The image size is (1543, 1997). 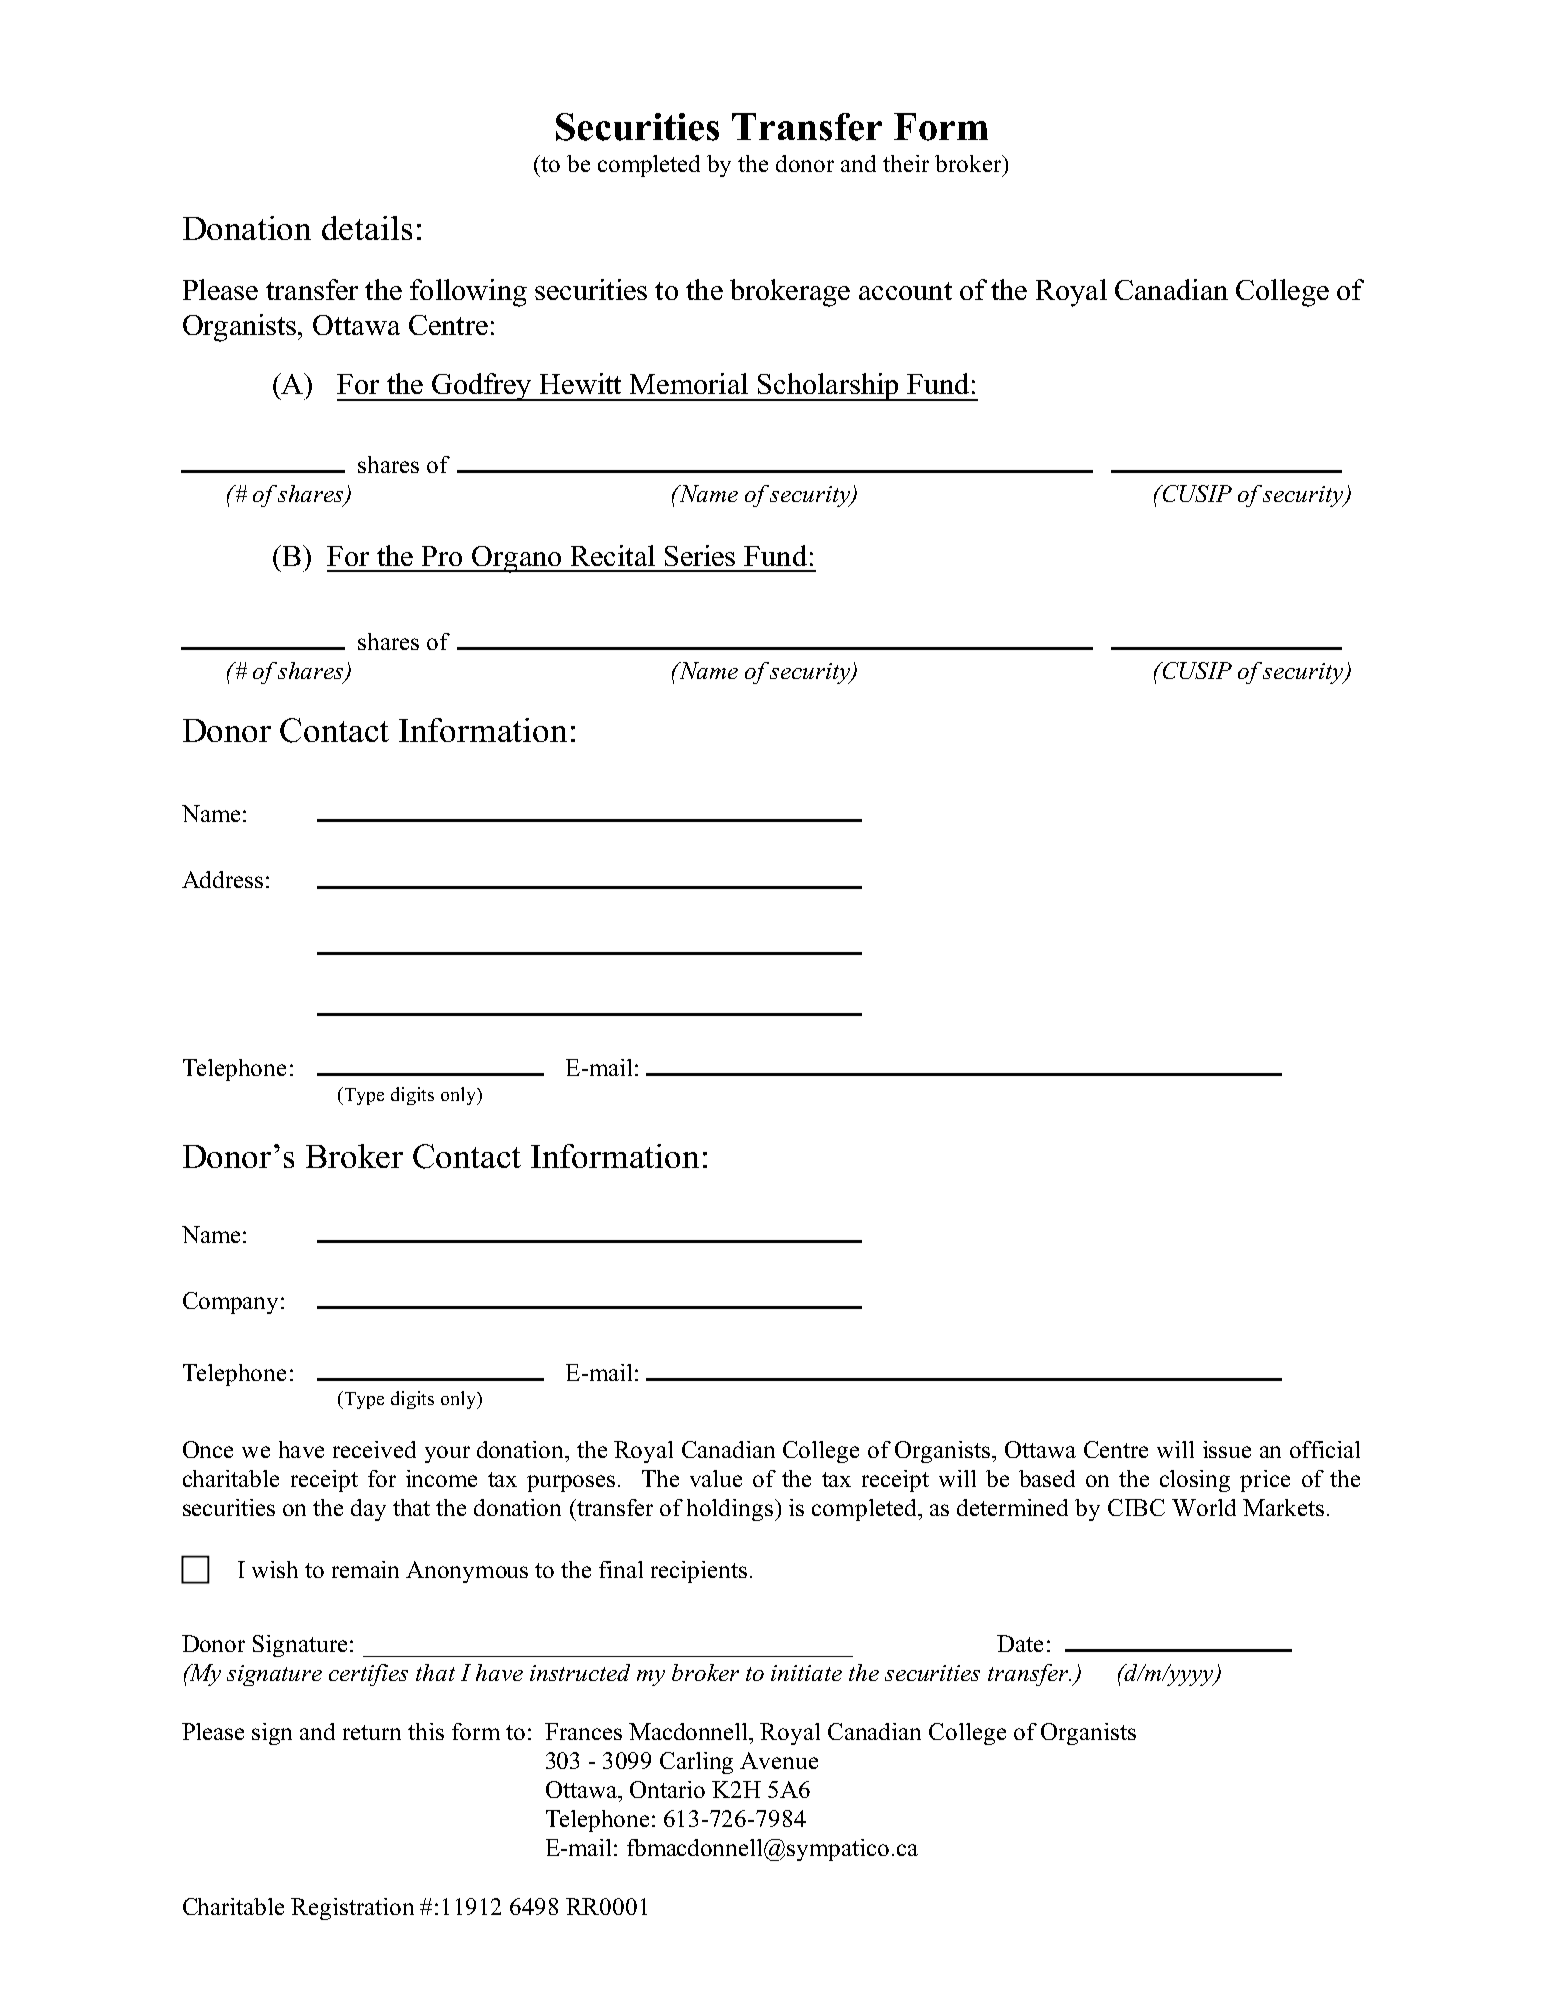 What do you see at coordinates (368, 1510) in the screenshot?
I see `day` at bounding box center [368, 1510].
